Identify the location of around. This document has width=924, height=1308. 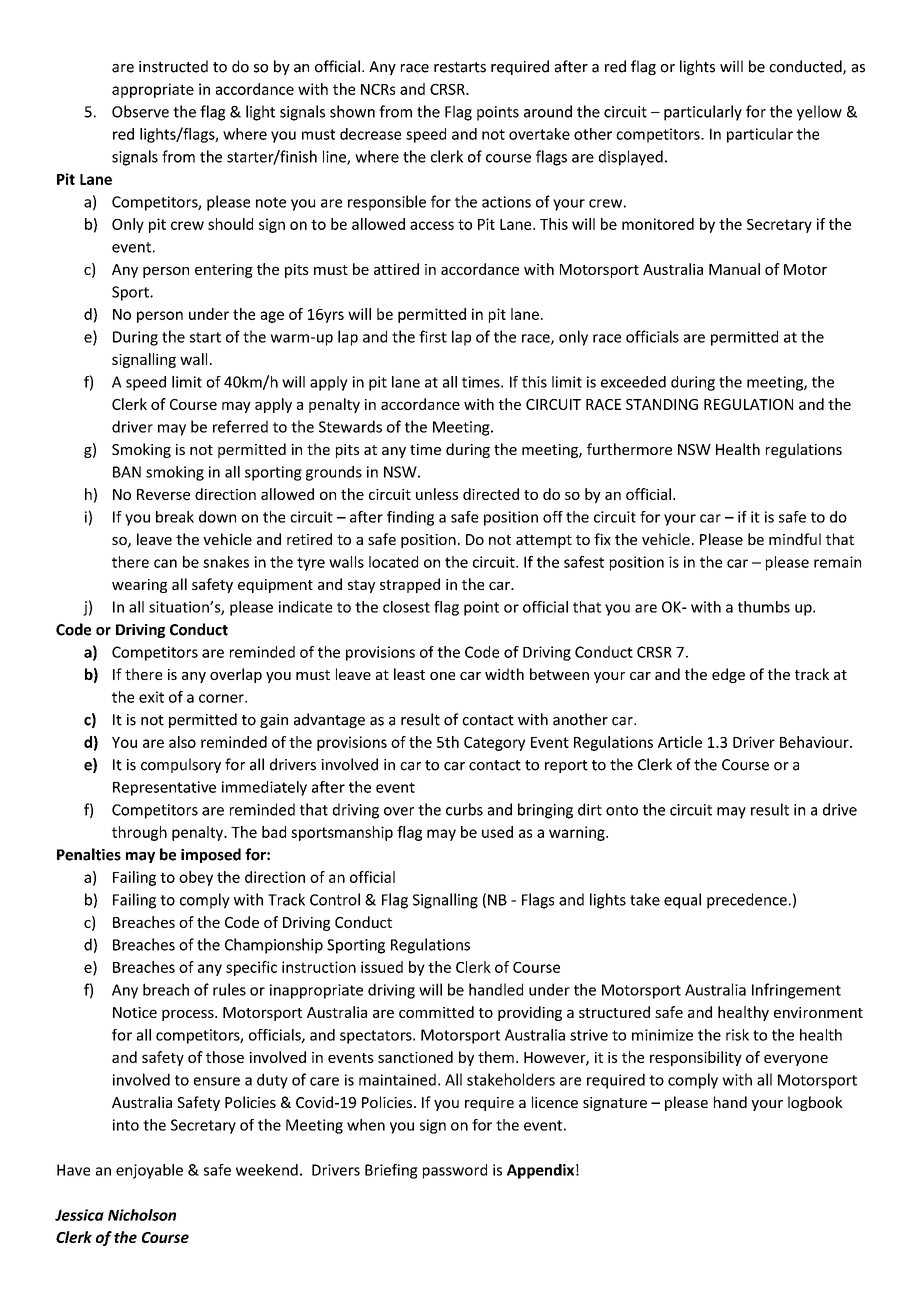
(548, 111).
